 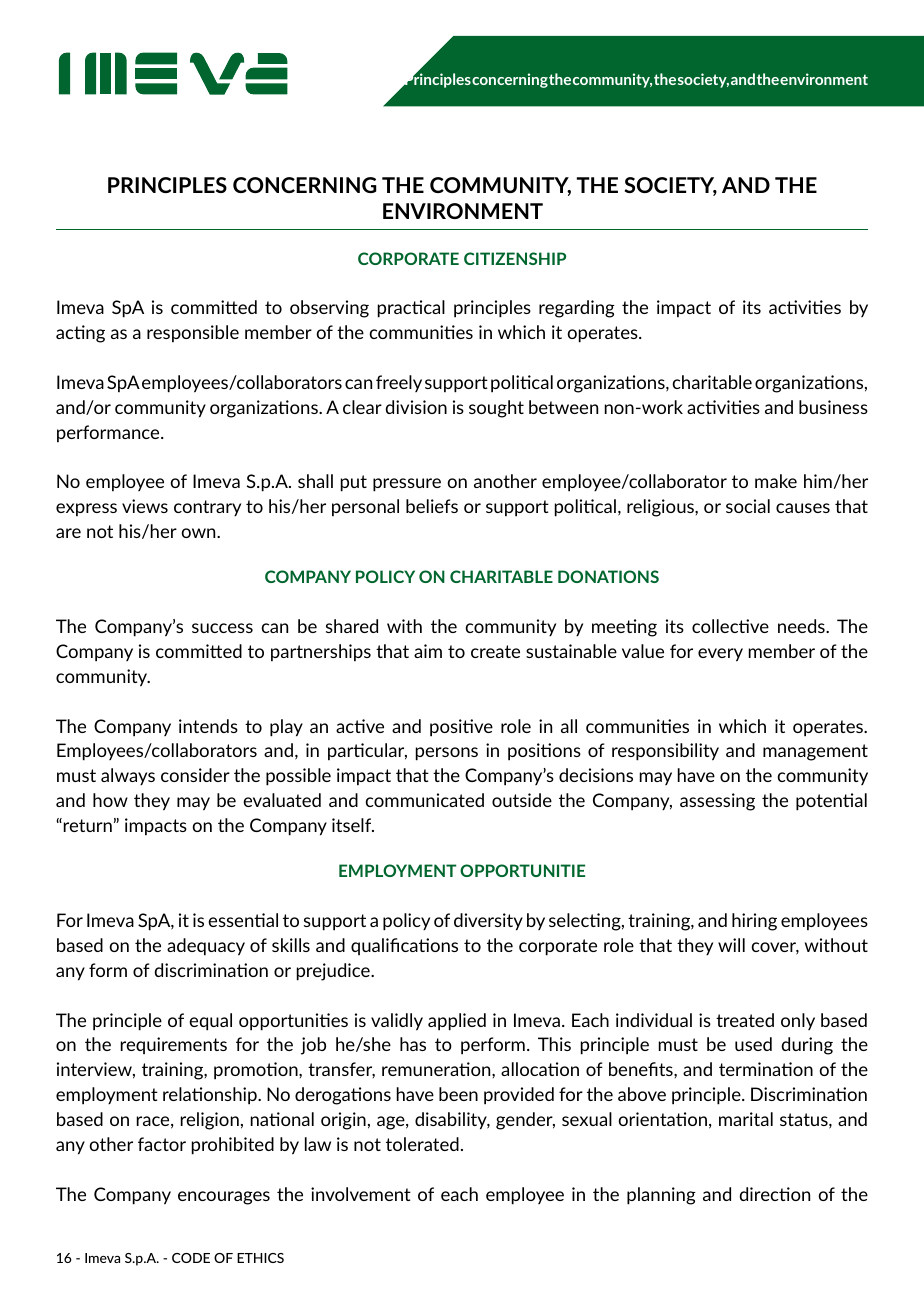 I want to click on CODE, so click(x=191, y=1258).
